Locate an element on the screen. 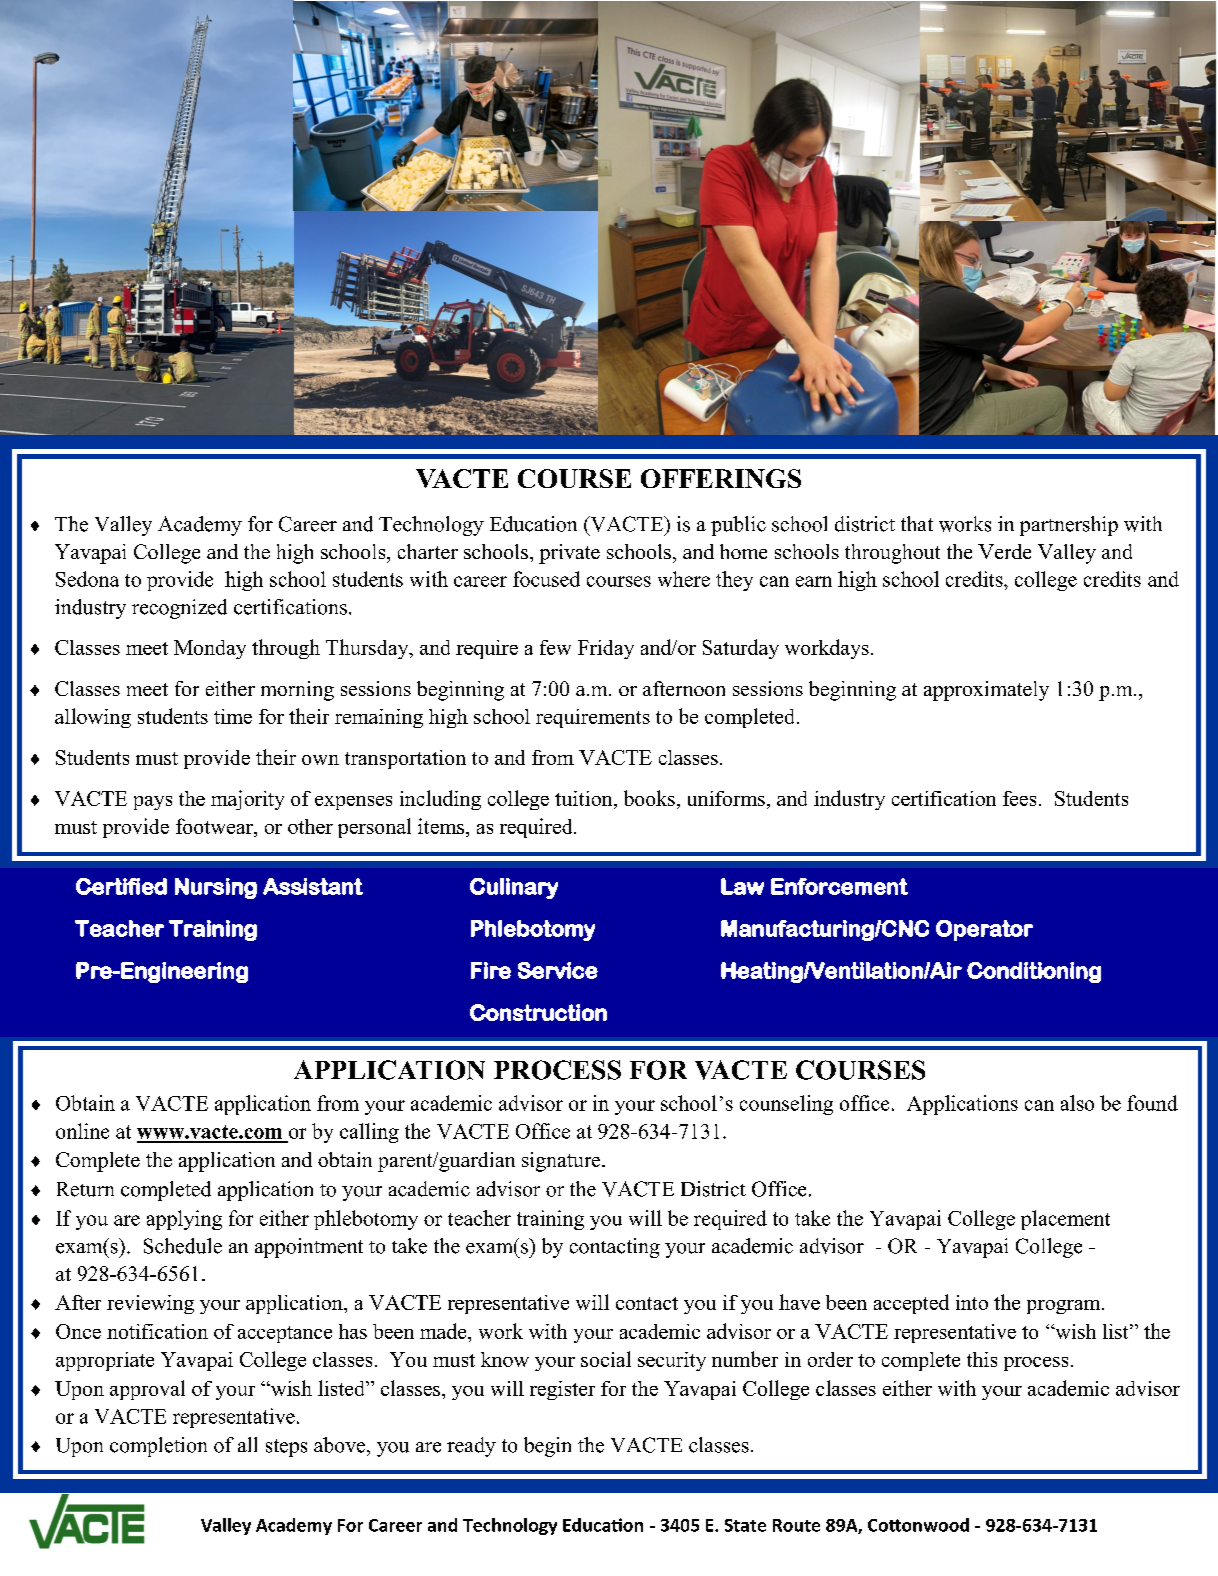 This screenshot has width=1218, height=1576. Conditioning is located at coordinates (1034, 972).
